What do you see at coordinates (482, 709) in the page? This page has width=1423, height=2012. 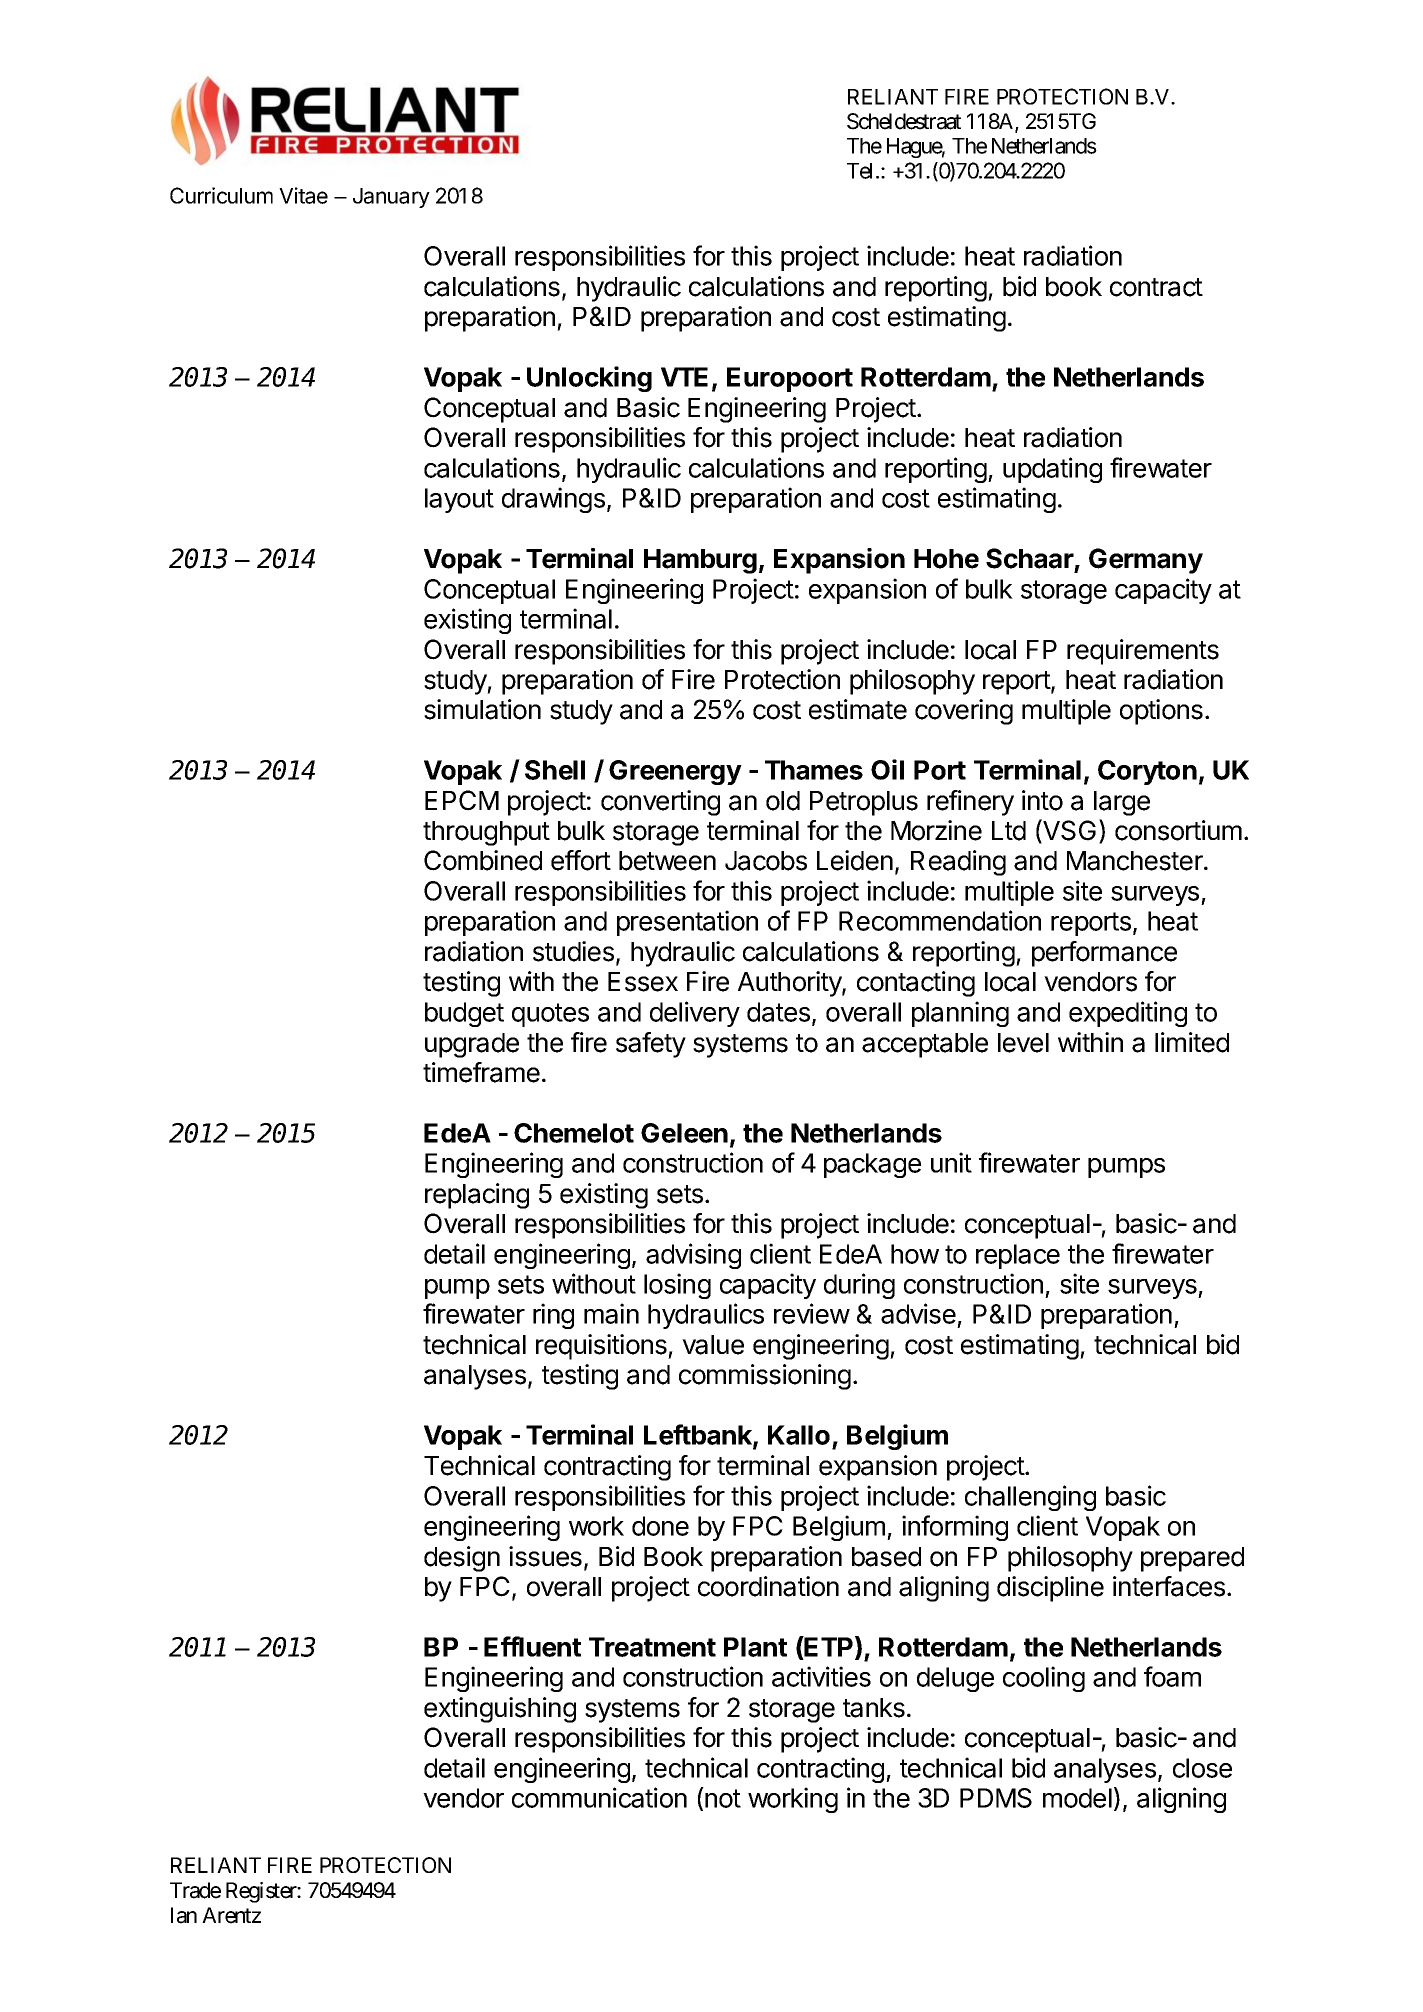 I see `simulation` at bounding box center [482, 709].
